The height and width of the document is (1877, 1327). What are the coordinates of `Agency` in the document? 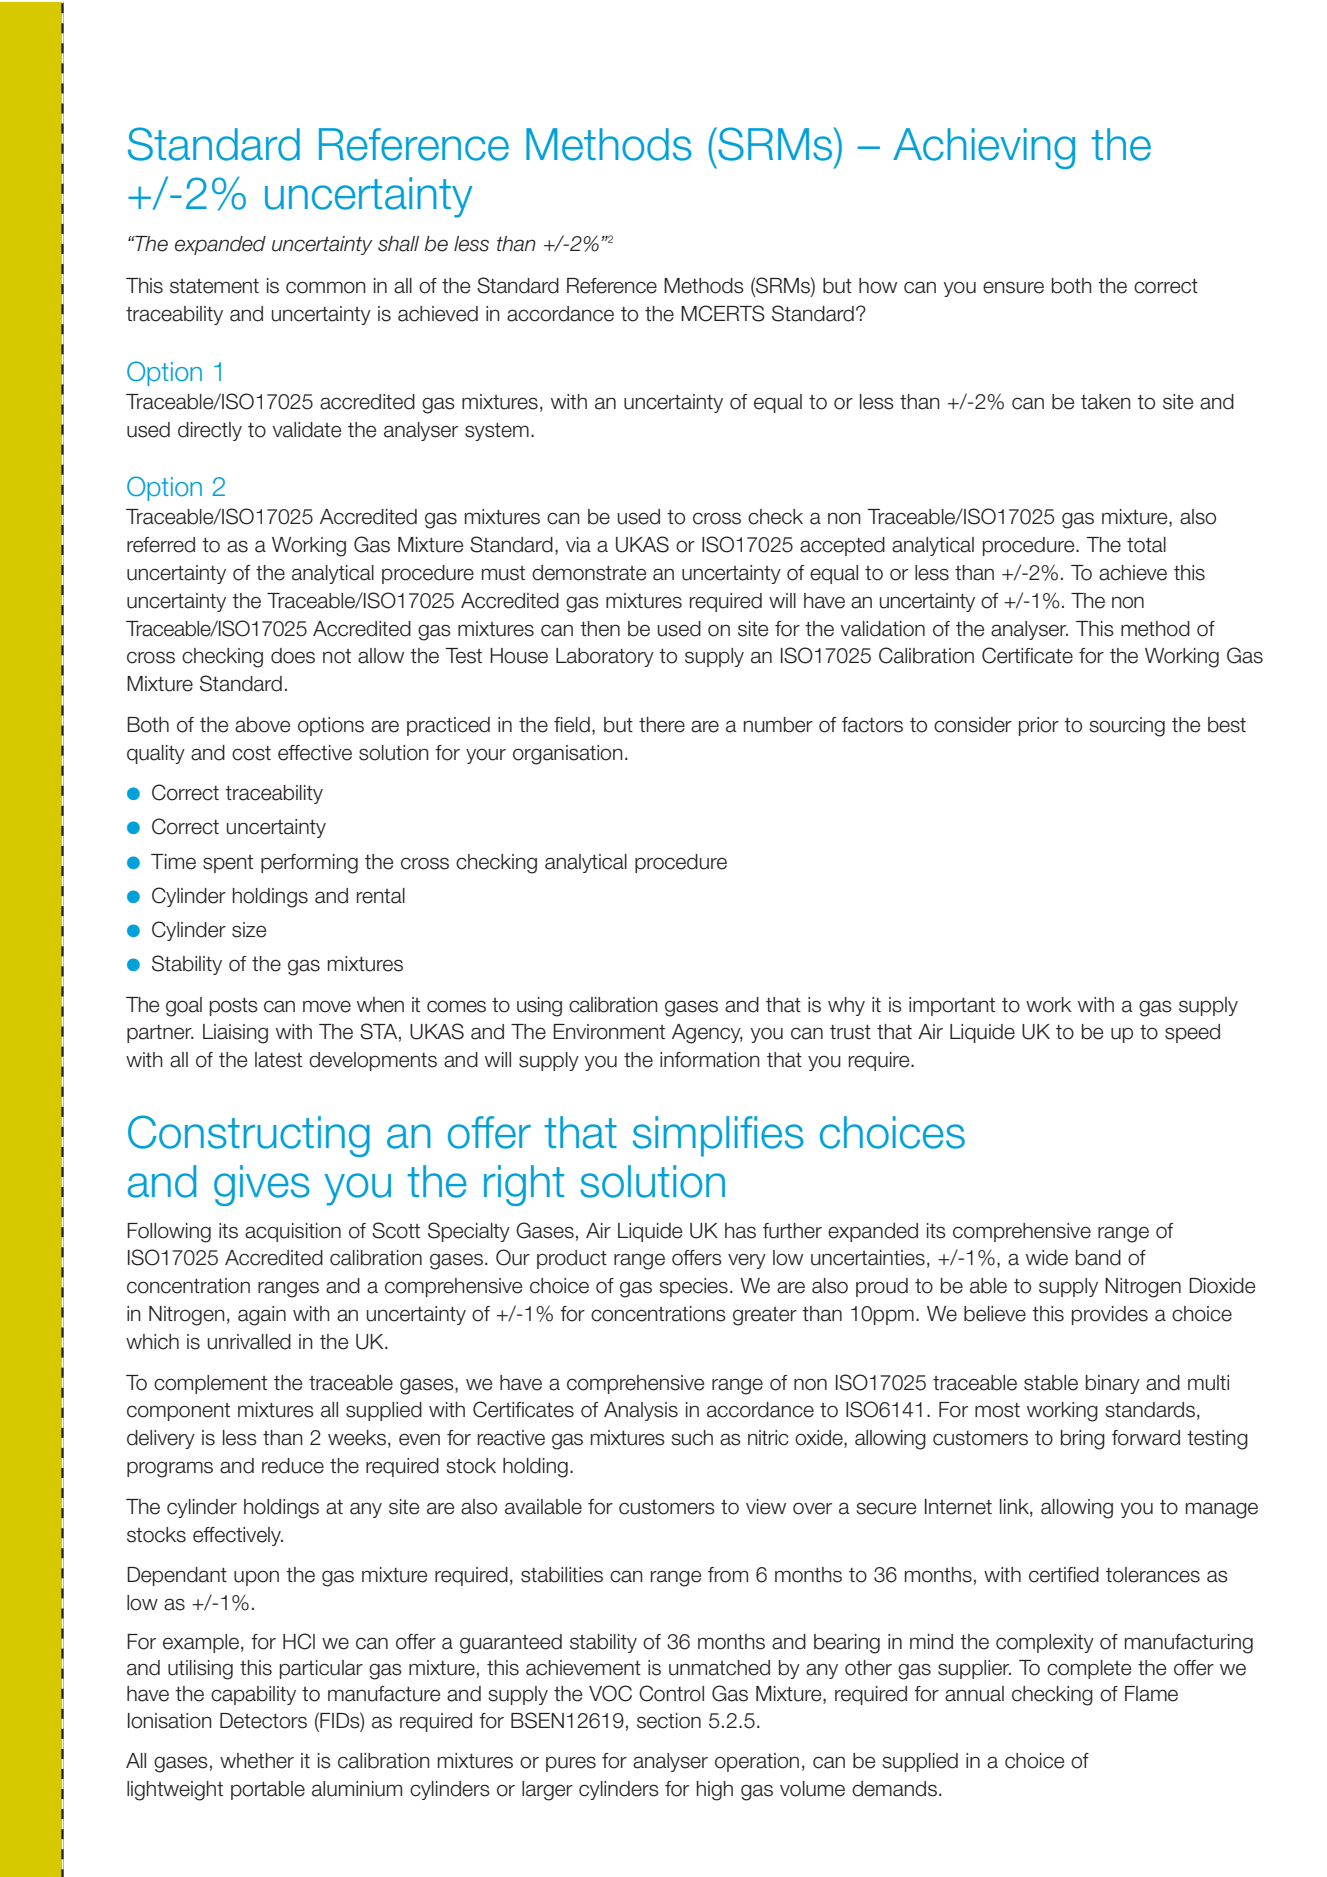 It's located at (707, 1034).
